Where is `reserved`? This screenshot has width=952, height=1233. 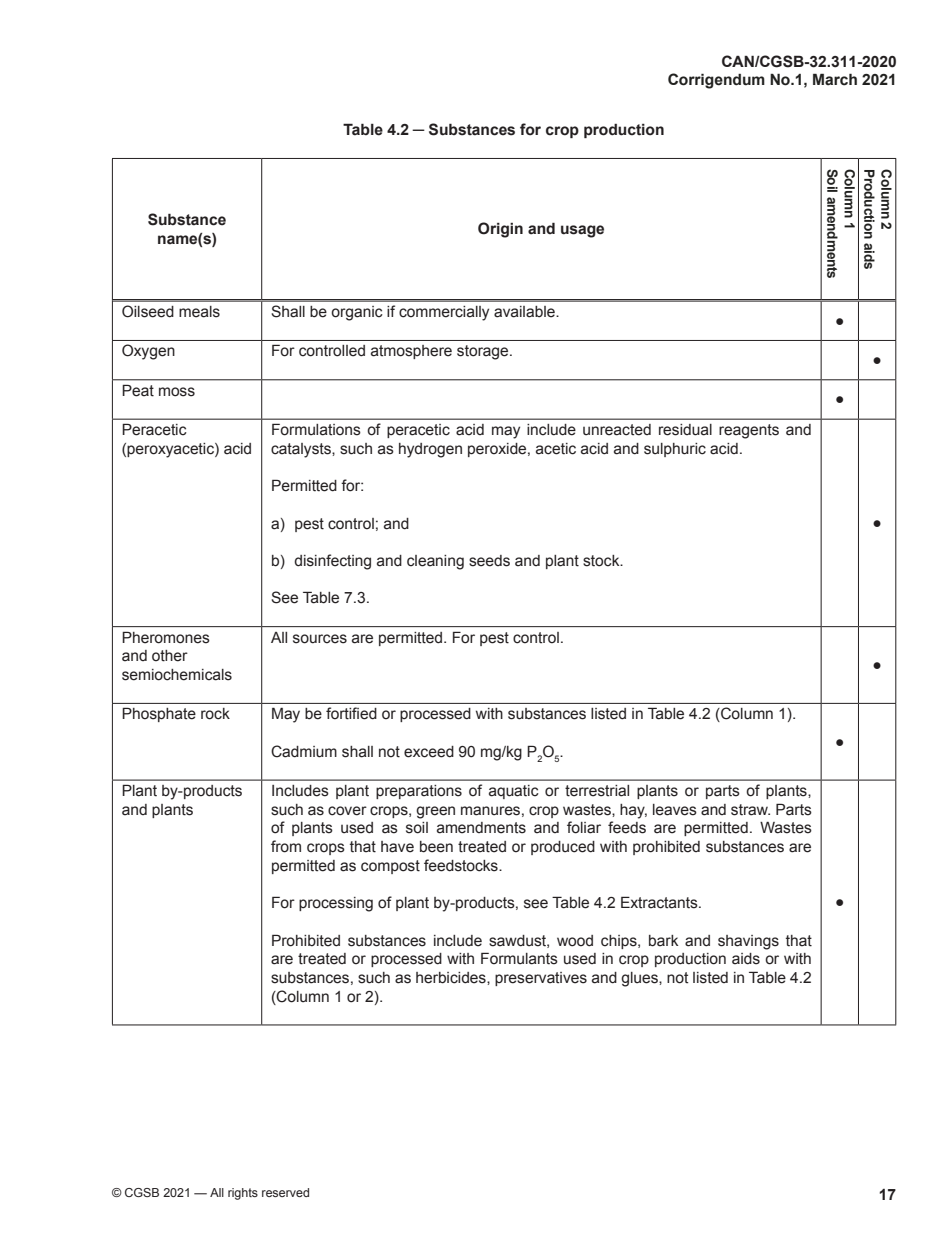
reserved is located at coordinates (285, 1192).
